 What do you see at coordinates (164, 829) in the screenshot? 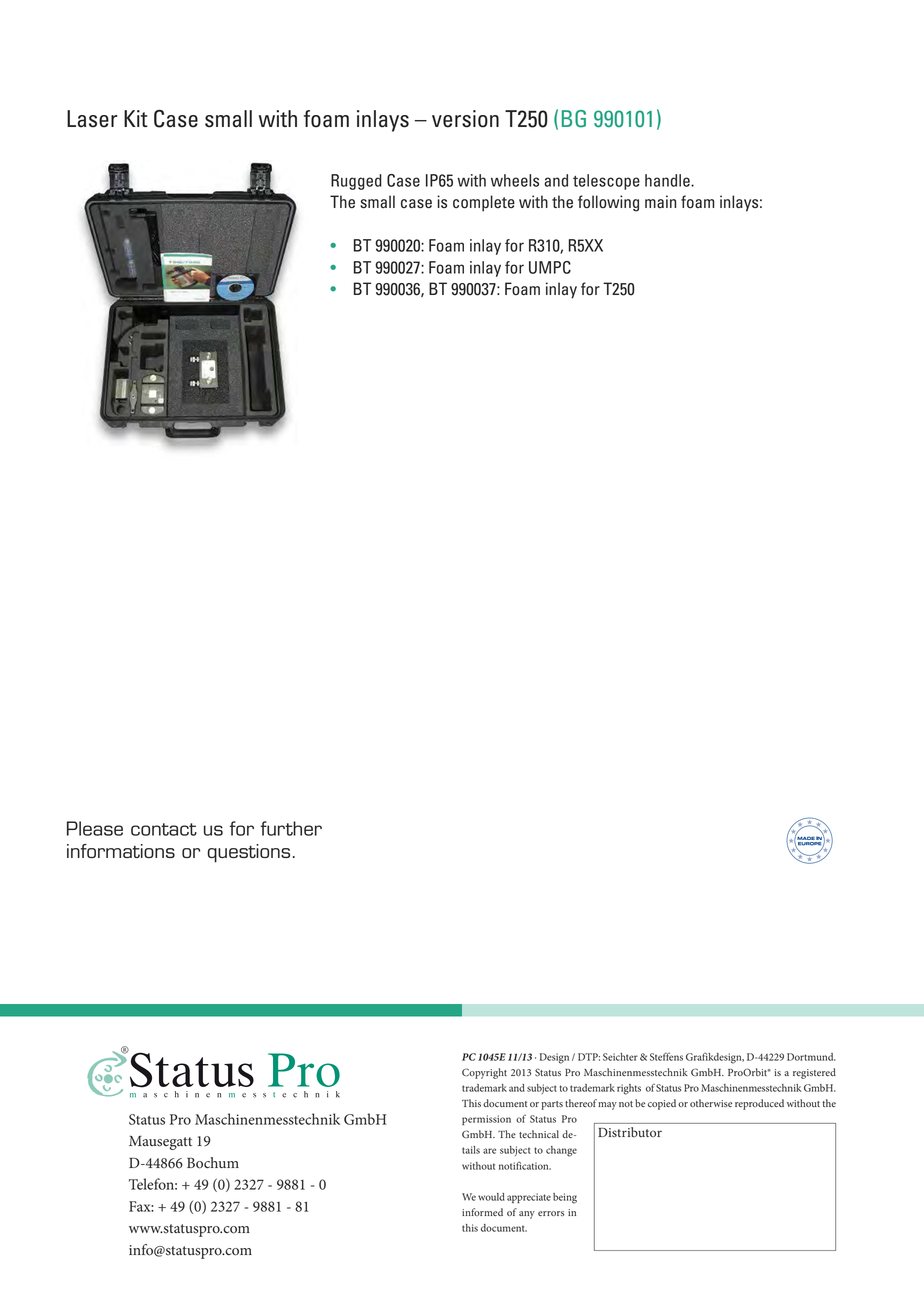
I see `contact` at bounding box center [164, 829].
